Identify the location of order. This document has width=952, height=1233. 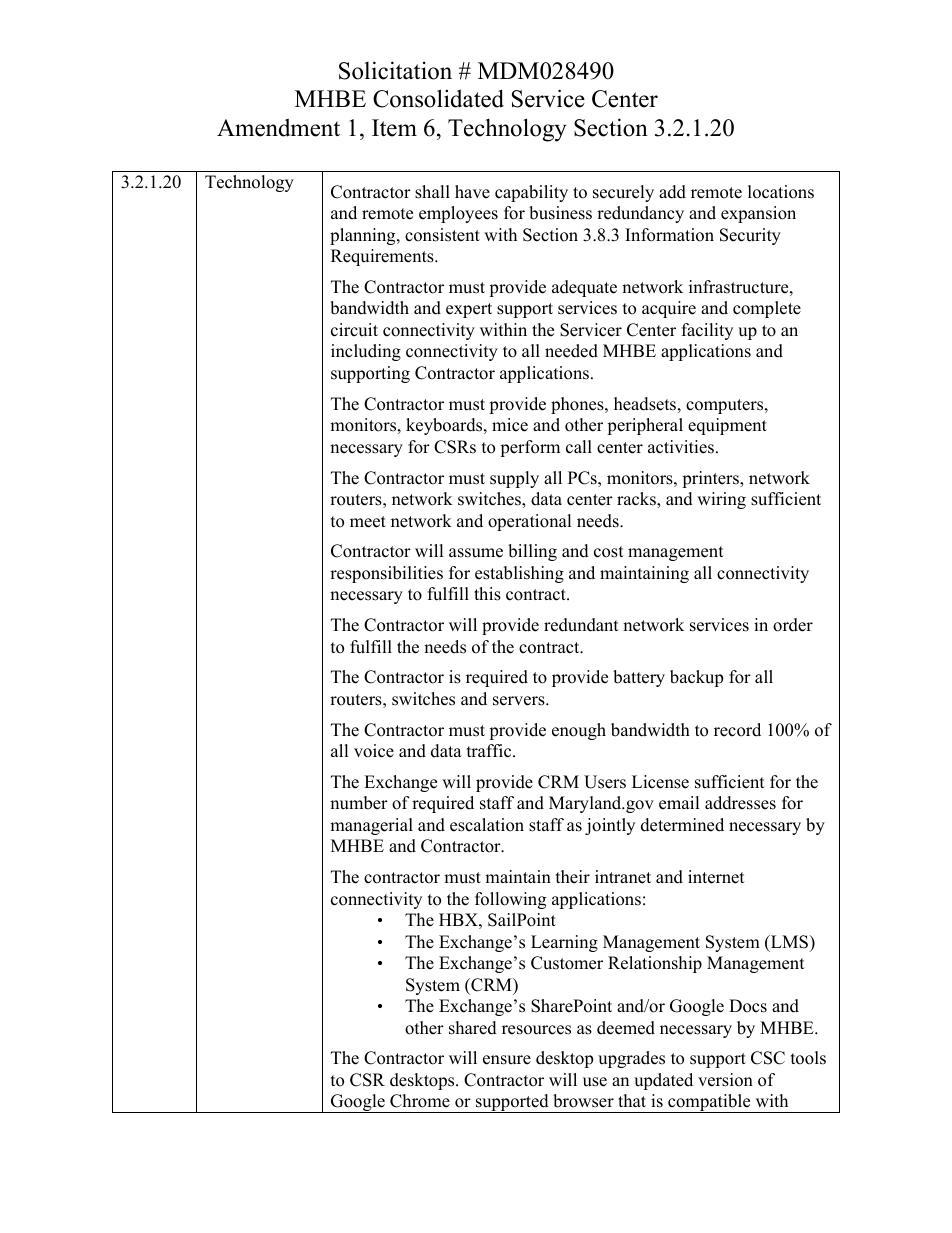
(793, 625).
